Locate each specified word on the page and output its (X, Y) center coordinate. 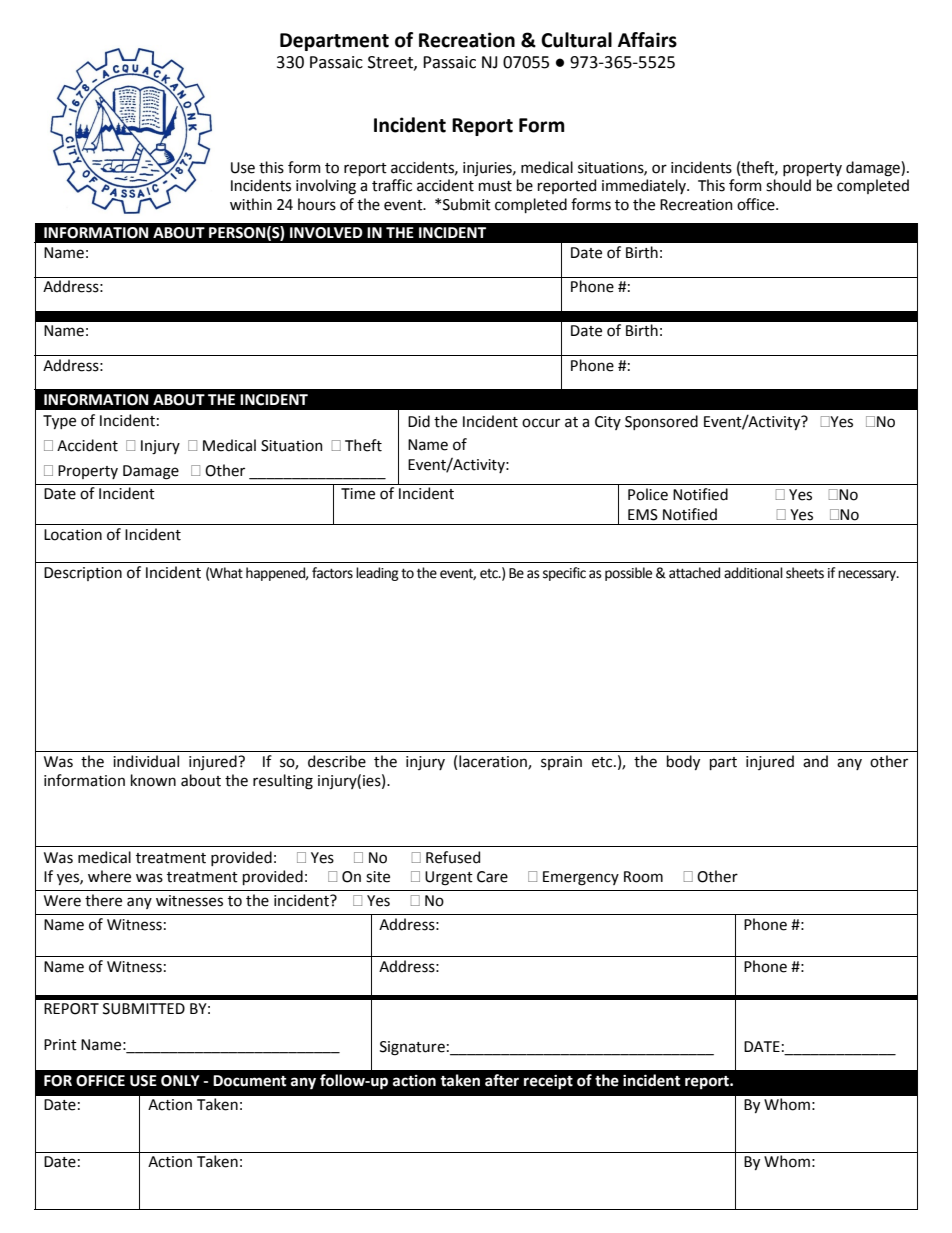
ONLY (180, 1081)
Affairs (647, 40)
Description (83, 574)
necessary (868, 575)
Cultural (576, 40)
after (502, 1080)
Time (358, 494)
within (251, 204)
